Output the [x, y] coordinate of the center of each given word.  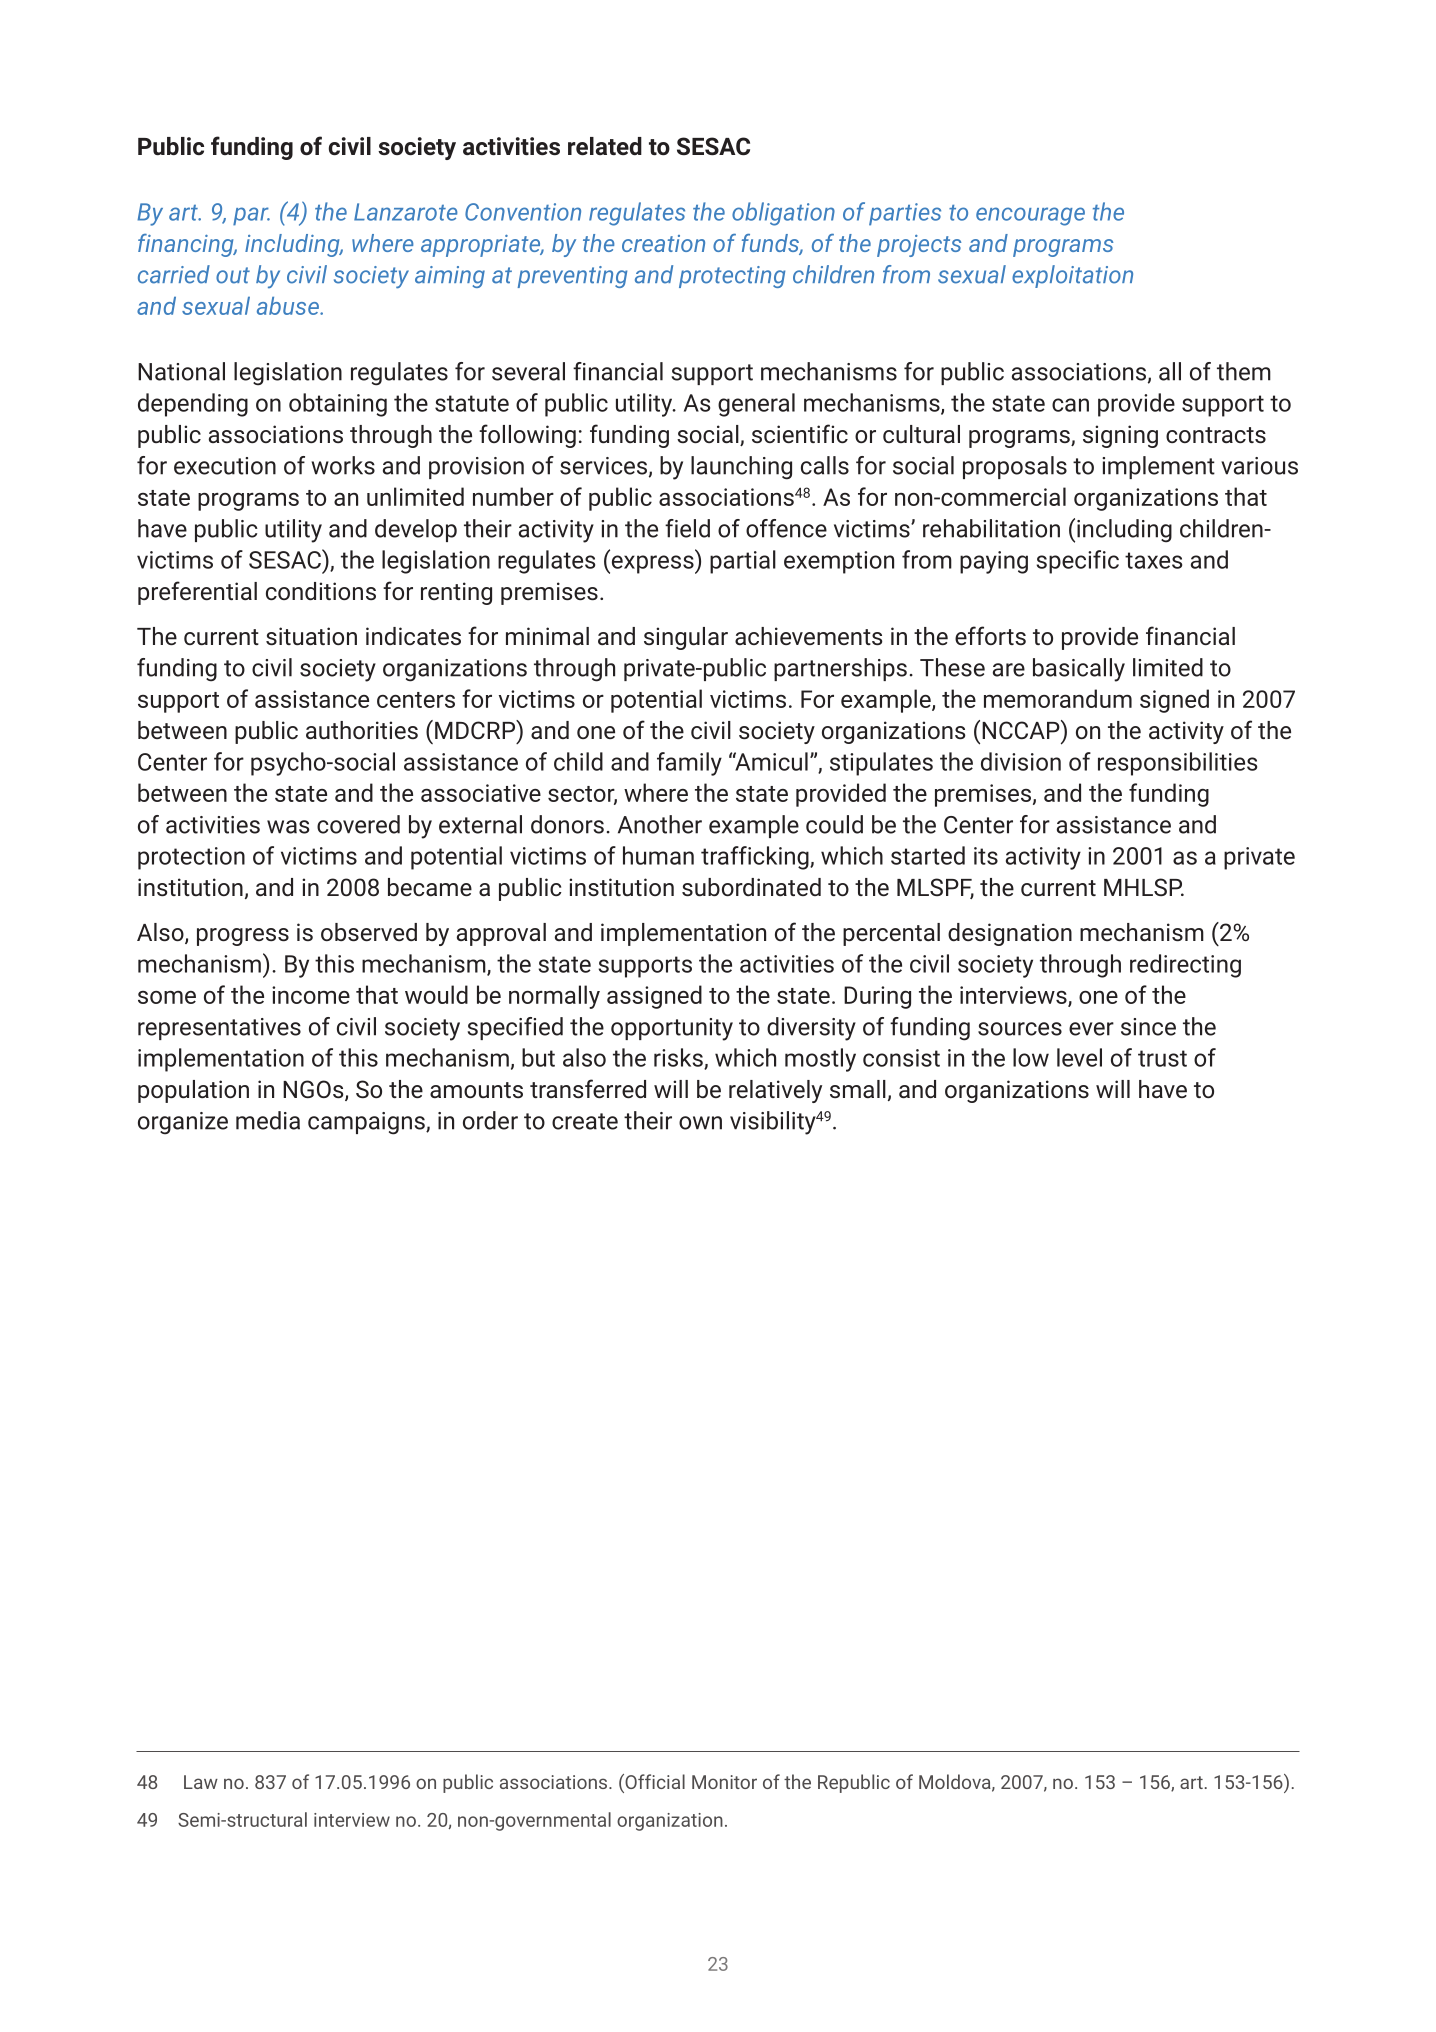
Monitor [724, 1782]
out [233, 275]
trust [1162, 1058]
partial [743, 562]
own [700, 1123]
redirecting [1185, 966]
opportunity [672, 1029]
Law [201, 1782]
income [311, 995]
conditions [321, 591]
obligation [783, 214]
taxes [1153, 560]
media [268, 1120]
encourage [1030, 216]
